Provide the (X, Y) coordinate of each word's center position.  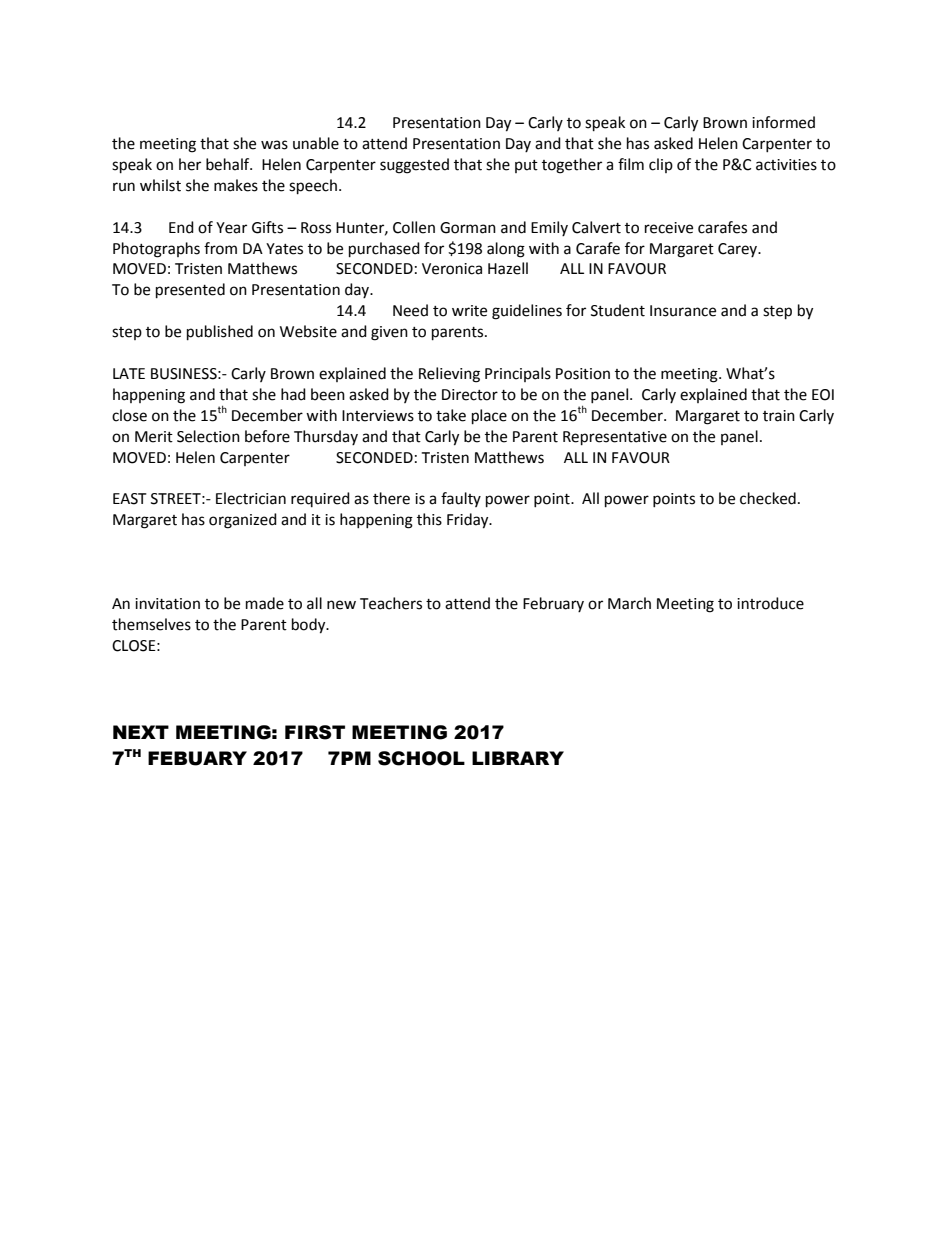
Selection (208, 436)
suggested (414, 166)
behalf (229, 164)
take (451, 415)
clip (661, 165)
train (779, 416)
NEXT (141, 732)
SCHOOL (421, 758)
